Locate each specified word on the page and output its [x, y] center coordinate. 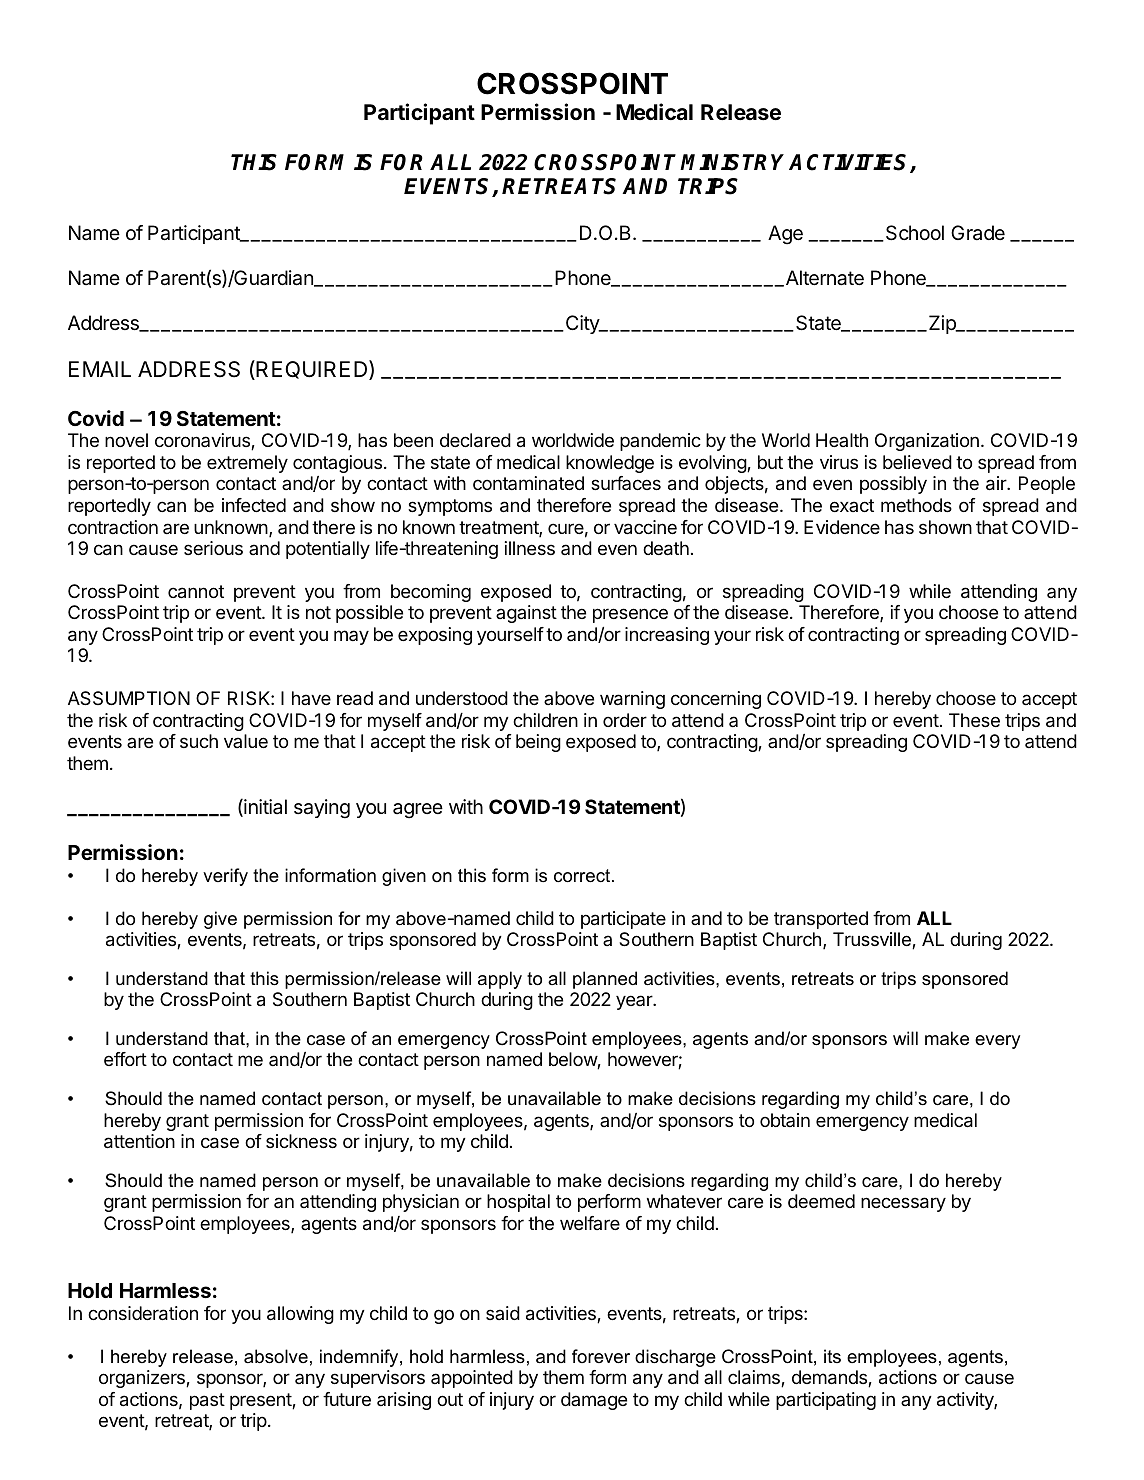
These [974, 720]
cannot [196, 592]
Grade [978, 233]
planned [605, 980]
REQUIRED [312, 370]
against [526, 614]
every [997, 1042]
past [207, 1401]
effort [125, 1059]
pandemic [660, 442]
